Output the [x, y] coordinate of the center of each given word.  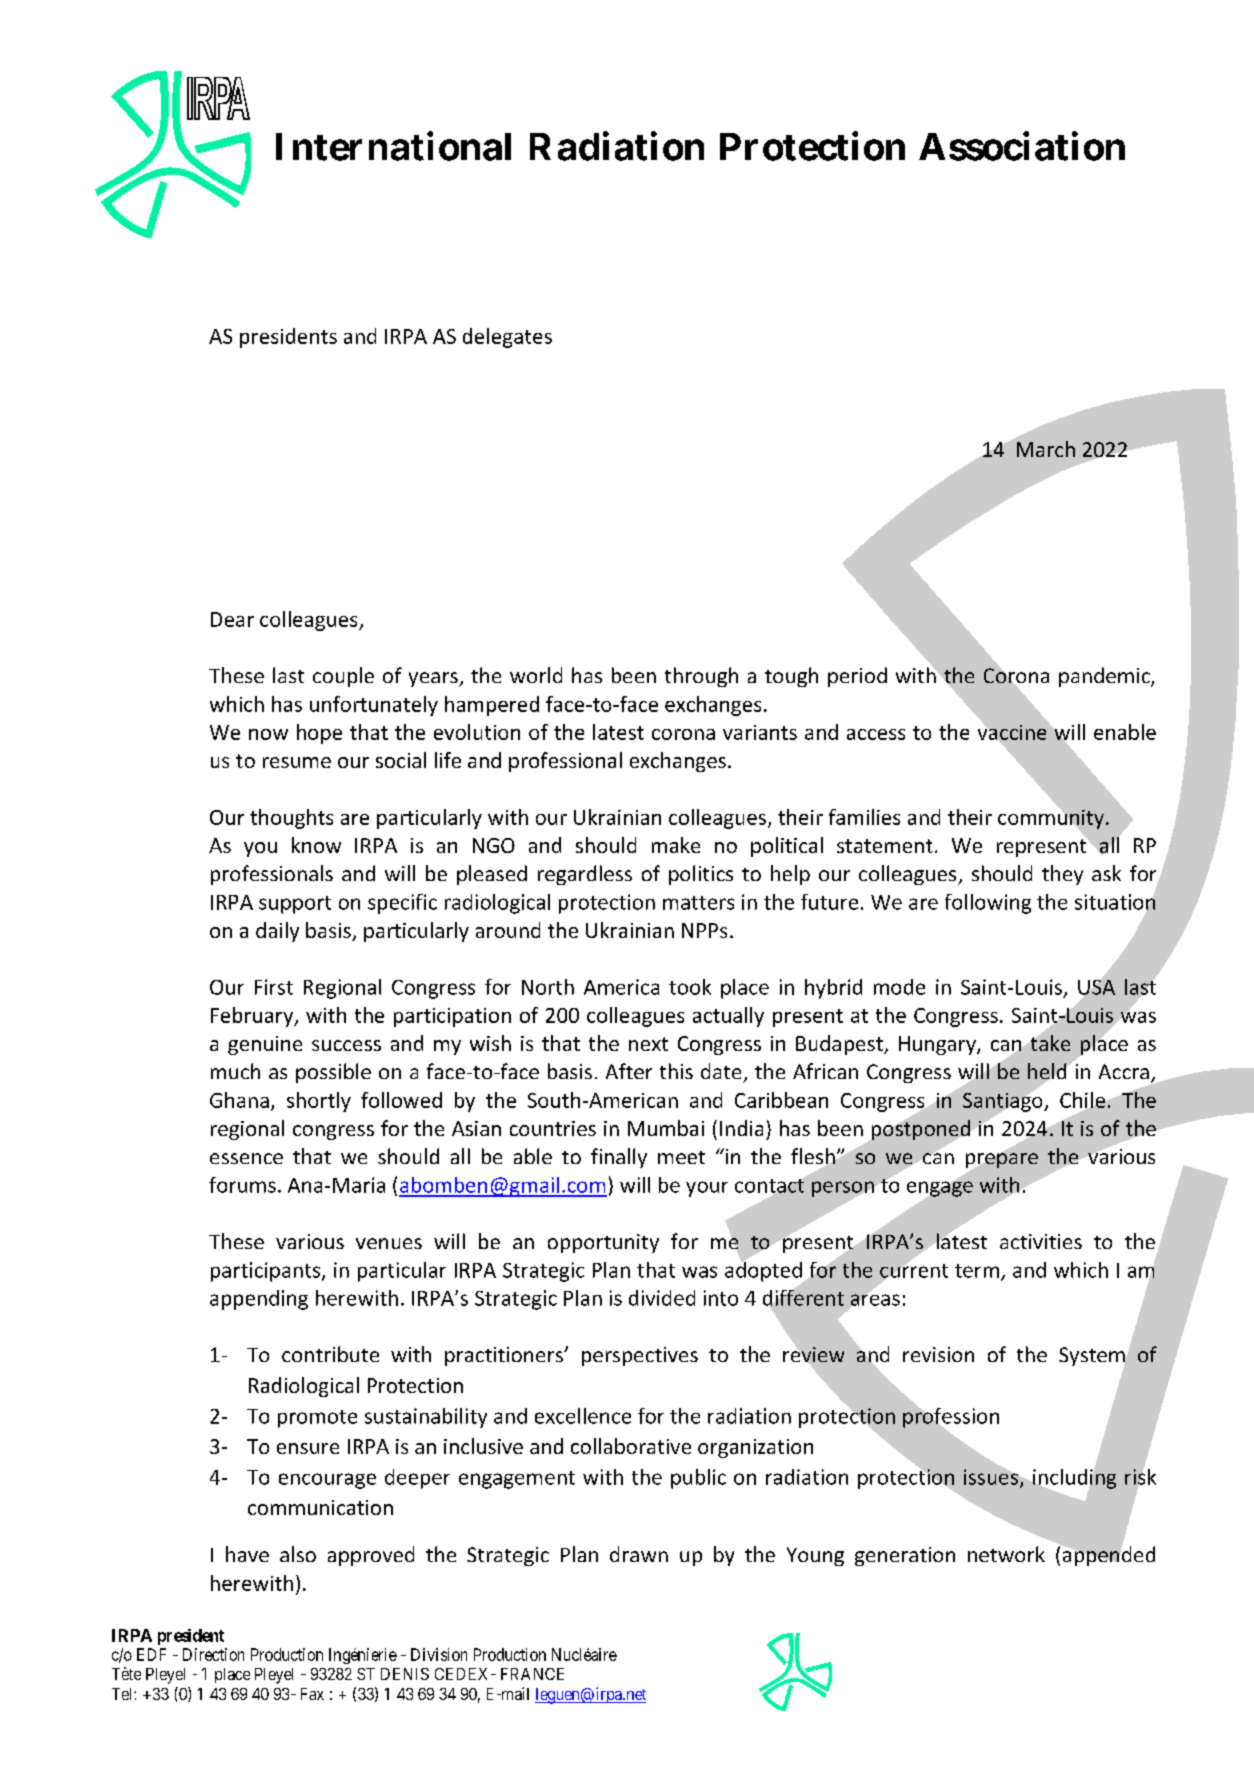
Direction [213, 1654]
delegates [507, 338]
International [393, 146]
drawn [639, 1554]
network [1006, 1554]
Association [1022, 146]
